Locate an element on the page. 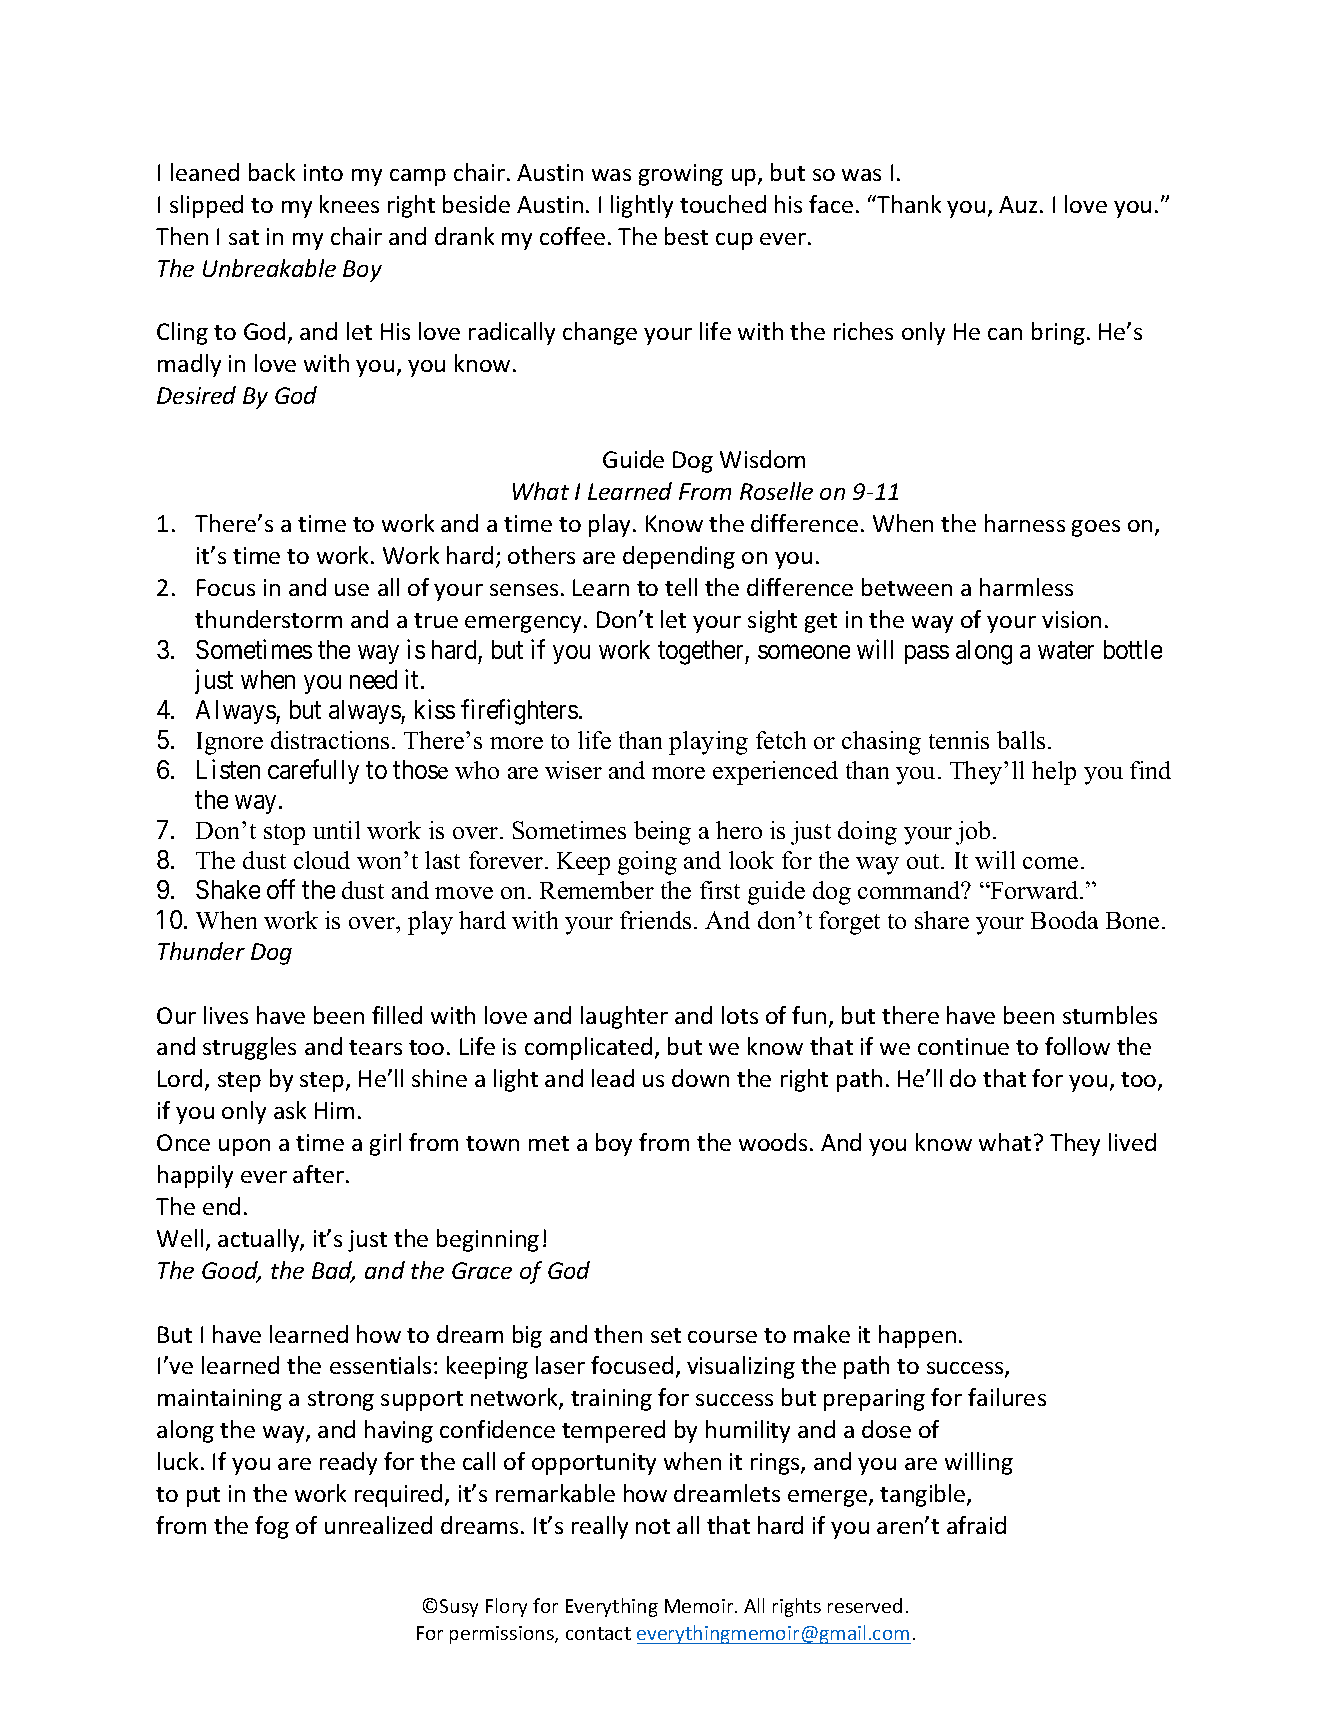 The image size is (1332, 1724). need is located at coordinates (373, 679).
